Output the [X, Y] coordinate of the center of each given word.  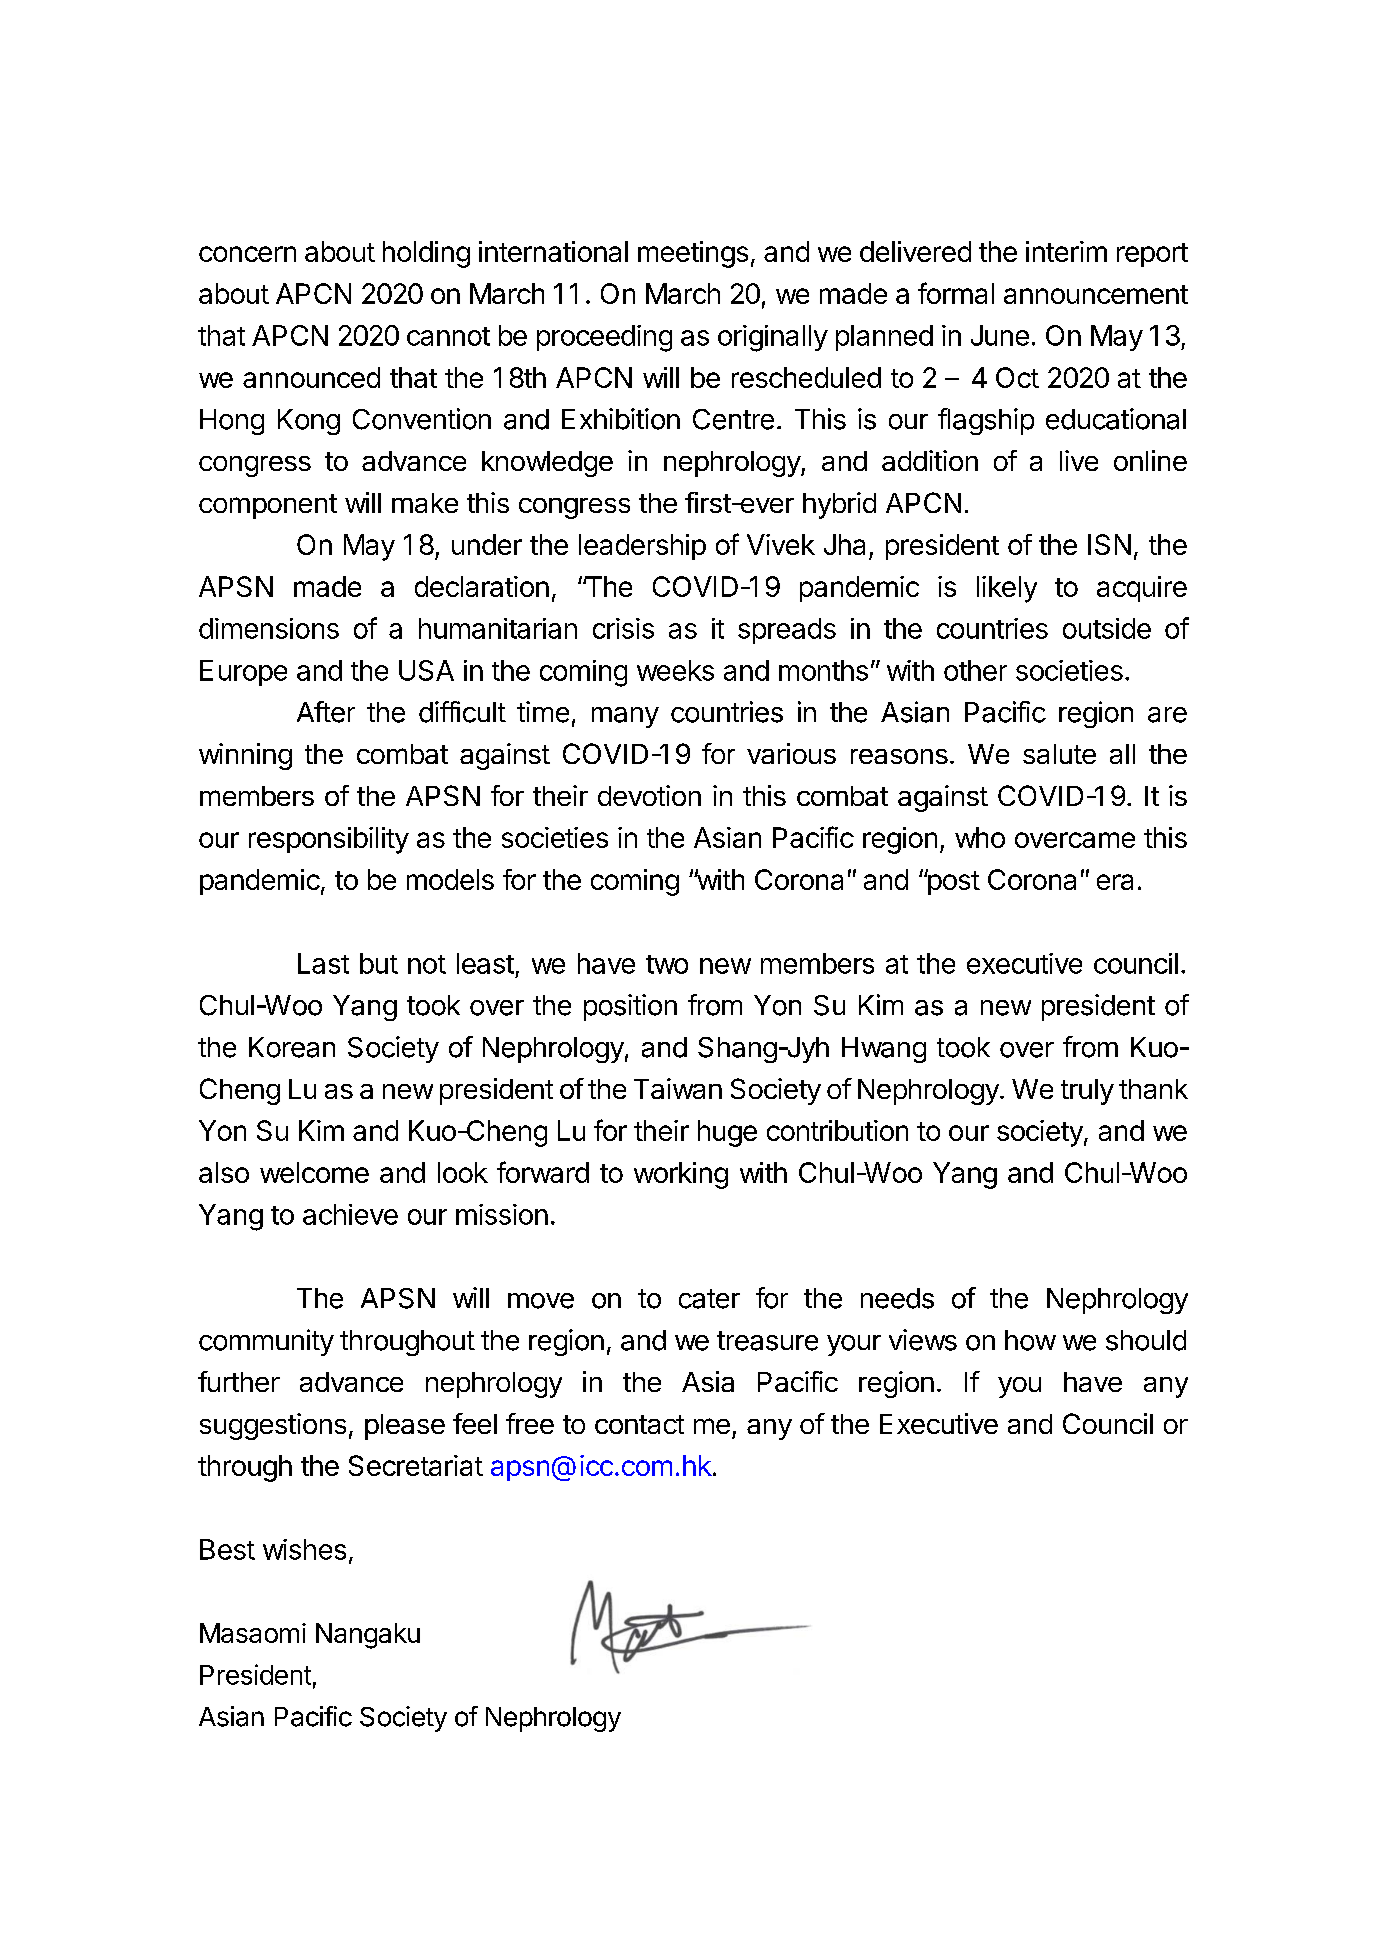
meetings [693, 254]
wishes [304, 1549]
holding [426, 254]
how [1030, 1340]
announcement [1096, 294]
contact [639, 1424]
